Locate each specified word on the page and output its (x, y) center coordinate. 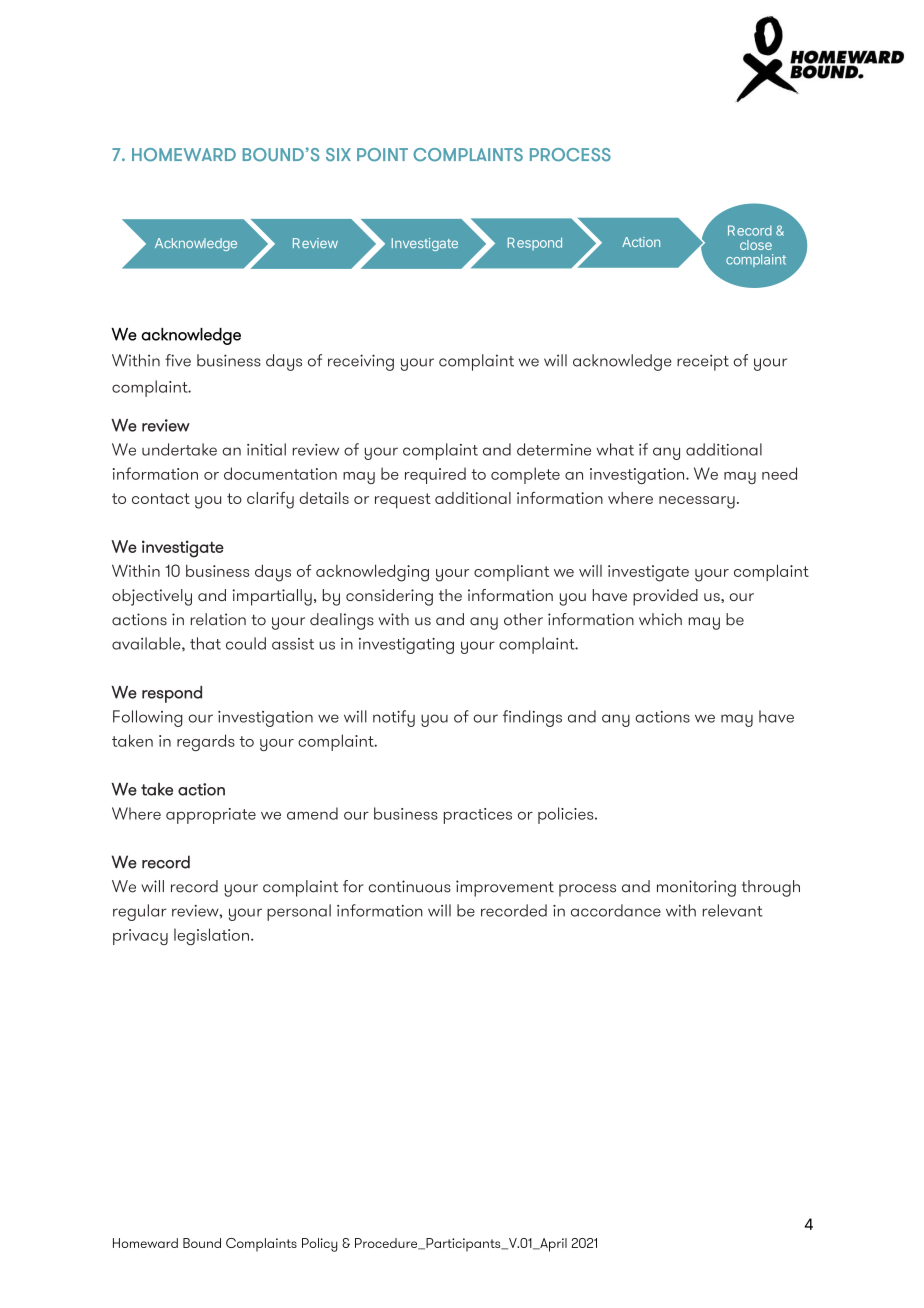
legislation (211, 936)
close (756, 245)
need (779, 473)
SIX (338, 155)
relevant (732, 910)
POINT (382, 155)
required (435, 475)
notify (394, 718)
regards (206, 742)
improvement (505, 888)
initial (266, 449)
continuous (410, 886)
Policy (320, 1245)
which (660, 619)
